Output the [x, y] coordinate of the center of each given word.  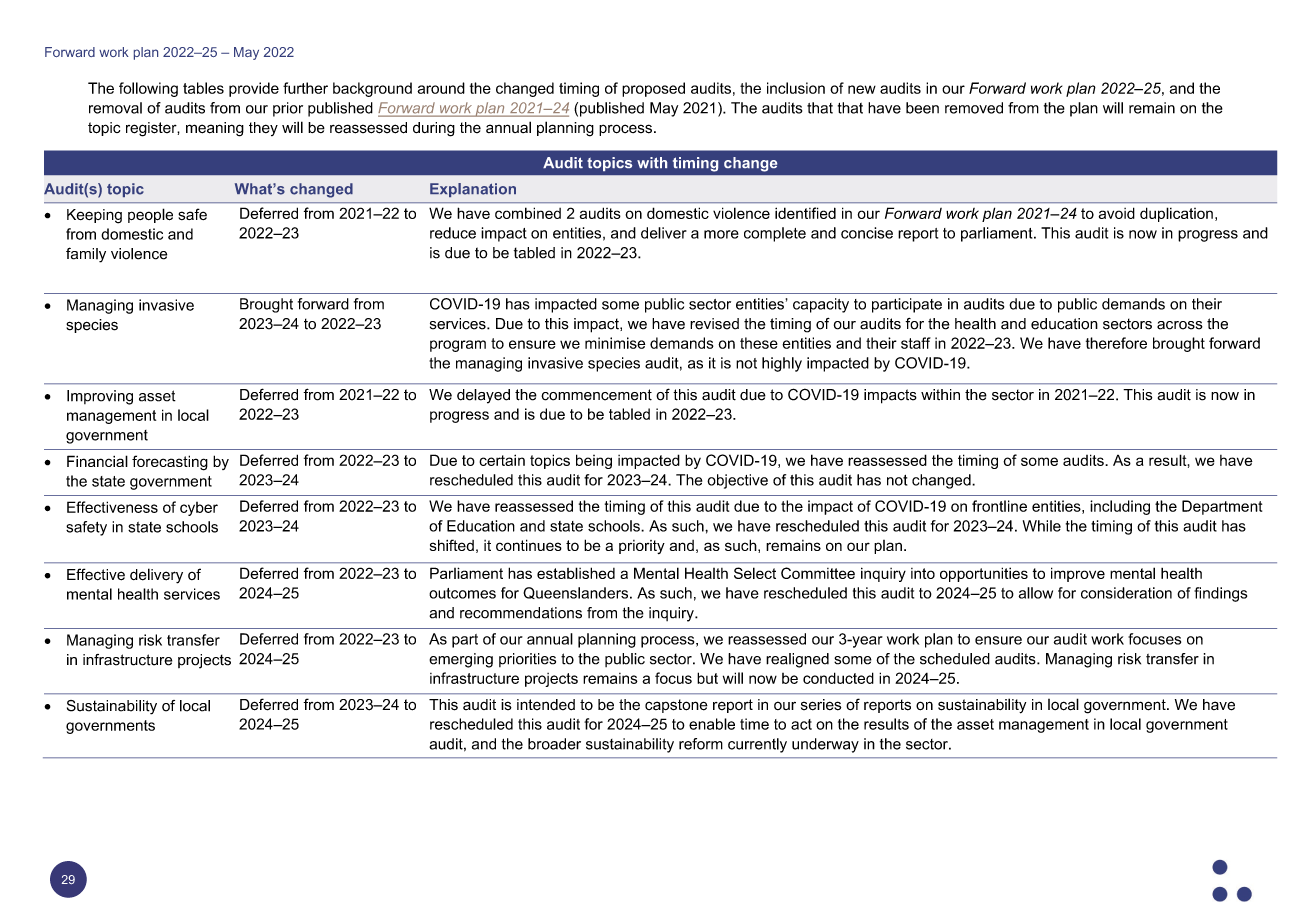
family [86, 255]
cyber [199, 509]
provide [254, 89]
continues [529, 545]
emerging [461, 660]
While [1042, 526]
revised [714, 324]
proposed [653, 89]
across [1180, 325]
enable [712, 724]
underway [825, 745]
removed [974, 108]
